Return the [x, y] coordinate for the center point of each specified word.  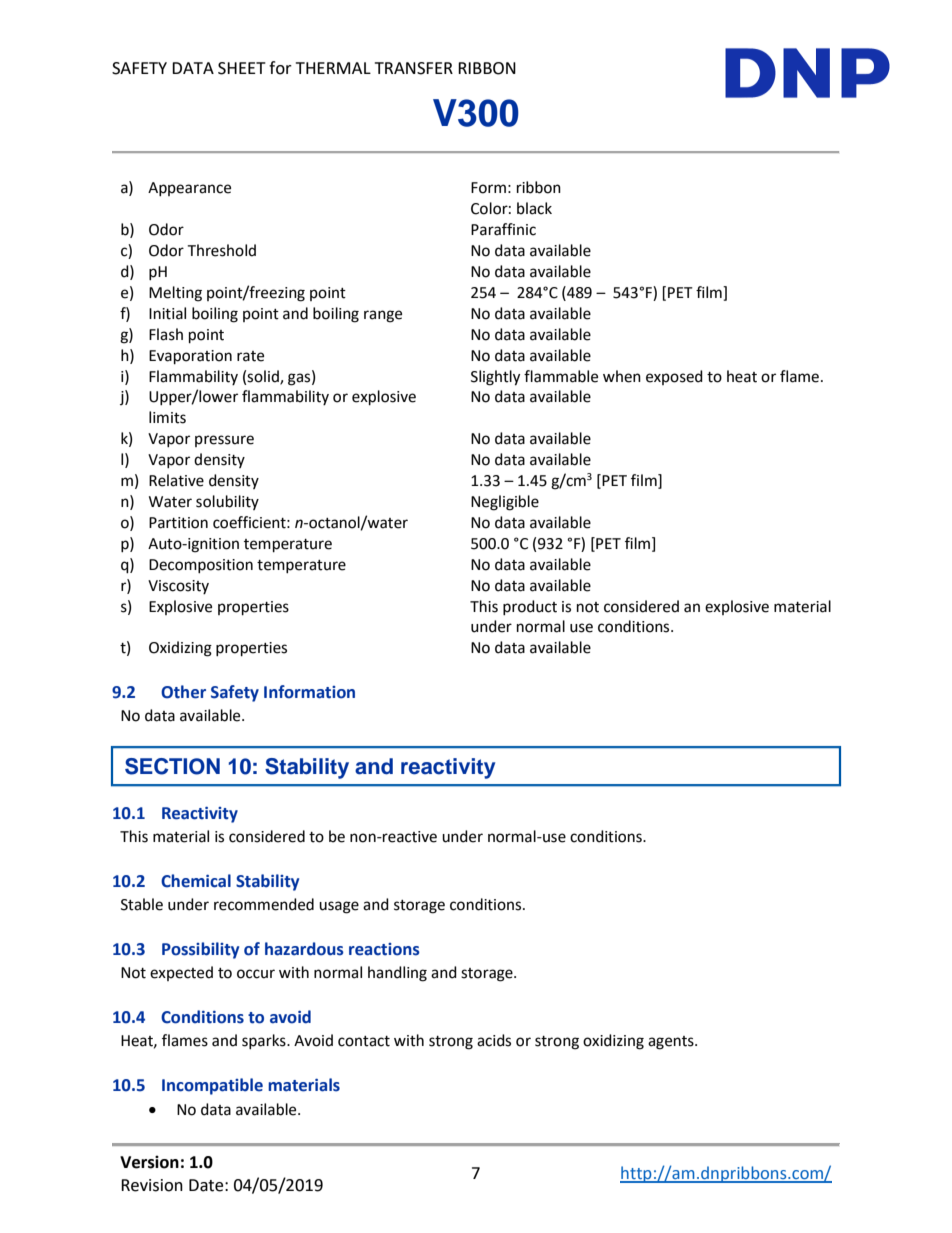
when [622, 376]
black [534, 208]
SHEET [242, 68]
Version [149, 1162]
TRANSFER [414, 68]
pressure [224, 441]
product [530, 607]
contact [364, 1041]
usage [339, 907]
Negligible [505, 503]
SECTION [172, 766]
